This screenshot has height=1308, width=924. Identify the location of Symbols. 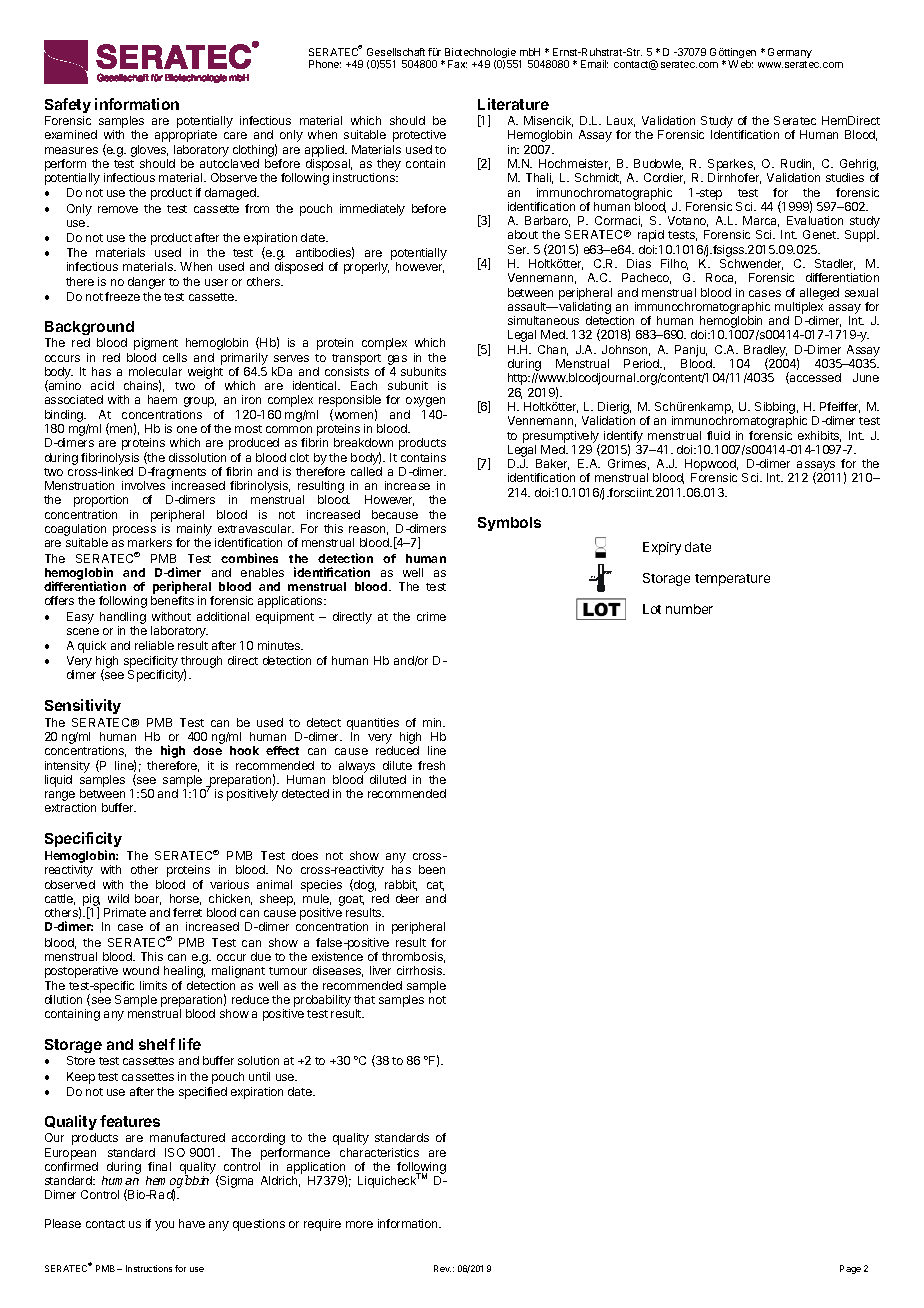
(509, 524).
